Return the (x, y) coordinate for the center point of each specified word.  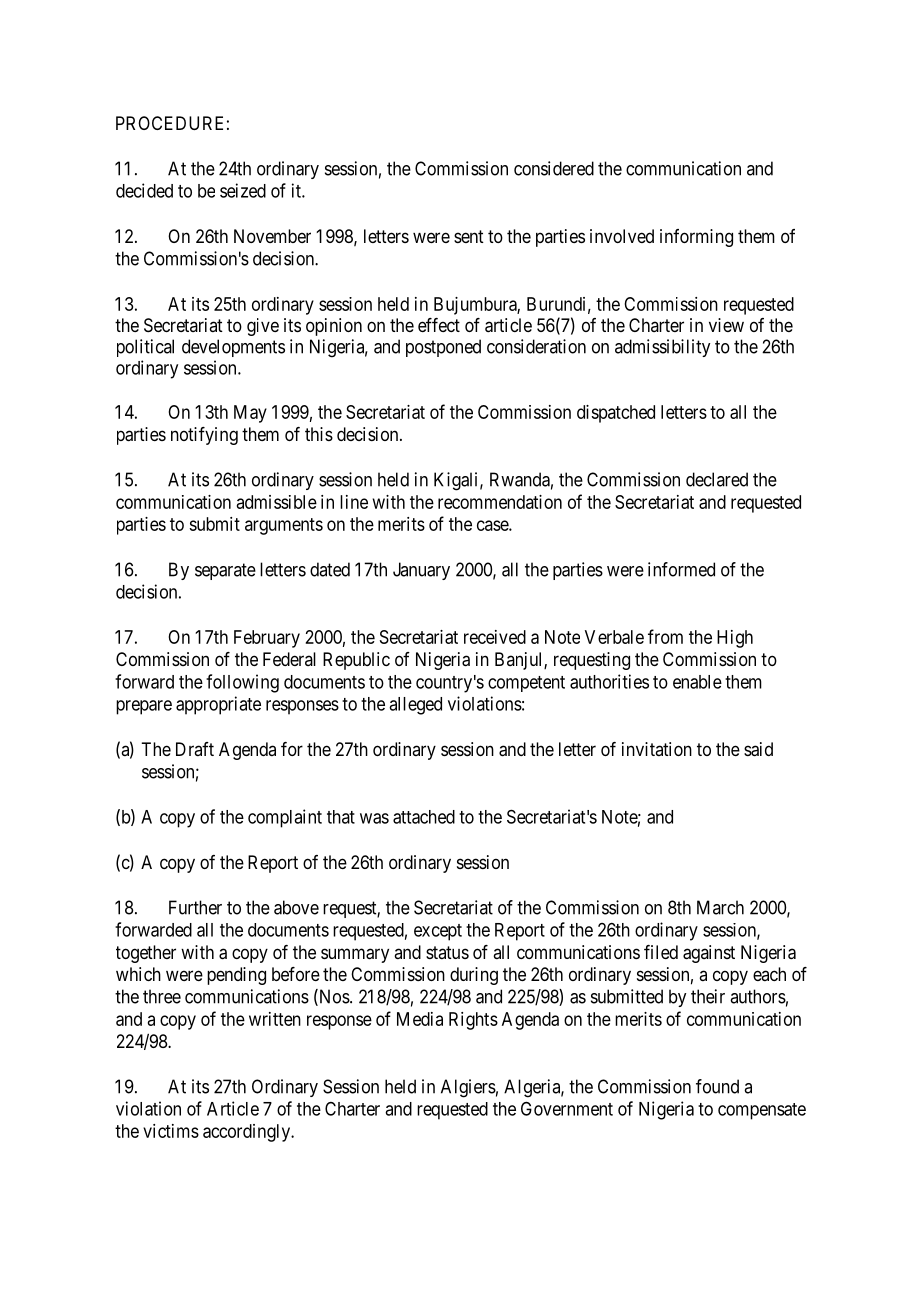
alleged (415, 706)
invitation (657, 749)
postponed (443, 348)
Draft (195, 749)
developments (233, 348)
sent (469, 236)
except (438, 932)
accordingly (248, 1133)
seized (243, 190)
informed (681, 569)
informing (696, 238)
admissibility (662, 348)
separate (225, 571)
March (720, 907)
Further (195, 907)
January (421, 571)
